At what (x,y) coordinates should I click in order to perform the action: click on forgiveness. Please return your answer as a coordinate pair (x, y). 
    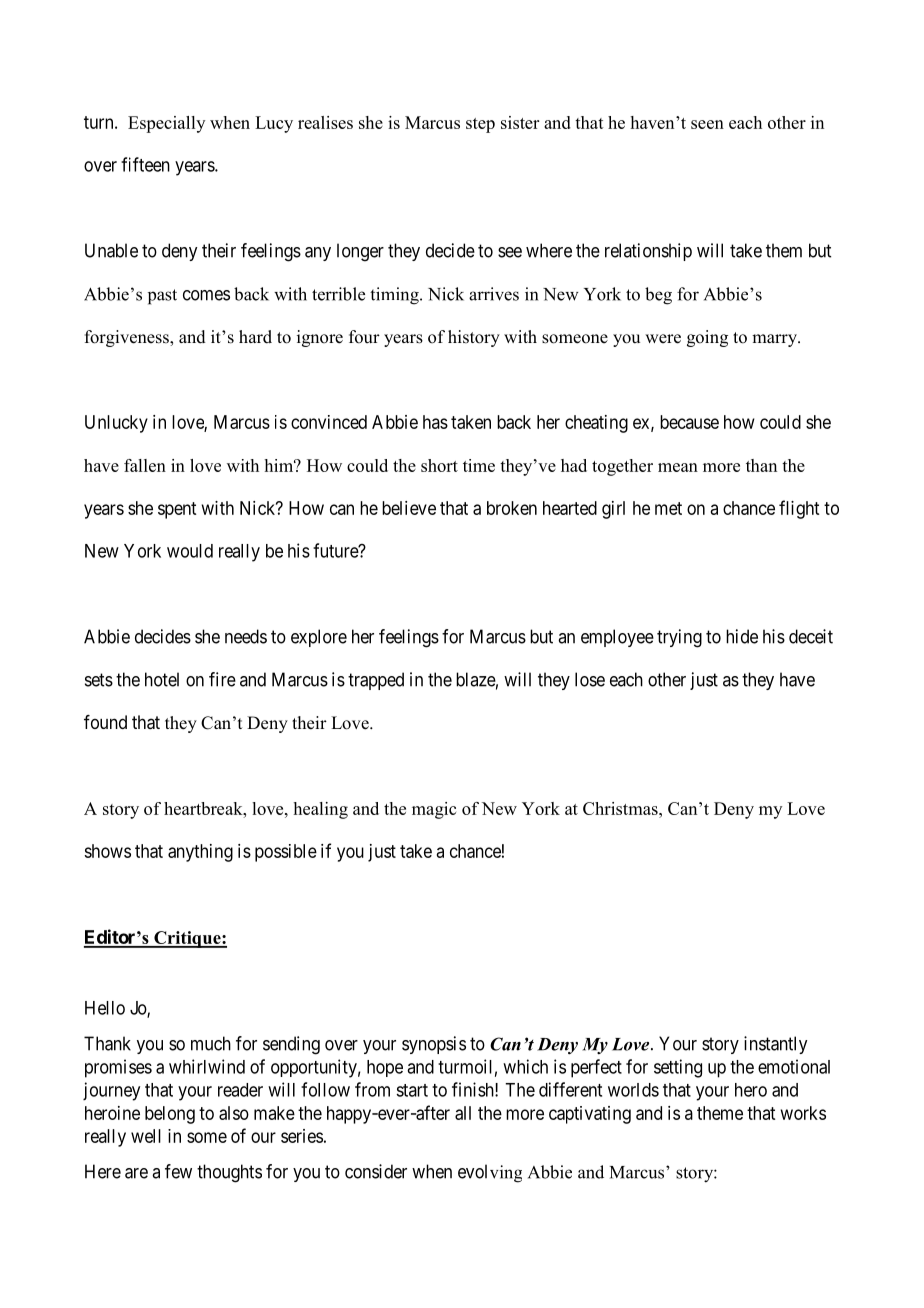
    Looking at the image, I should click on (128, 338).
